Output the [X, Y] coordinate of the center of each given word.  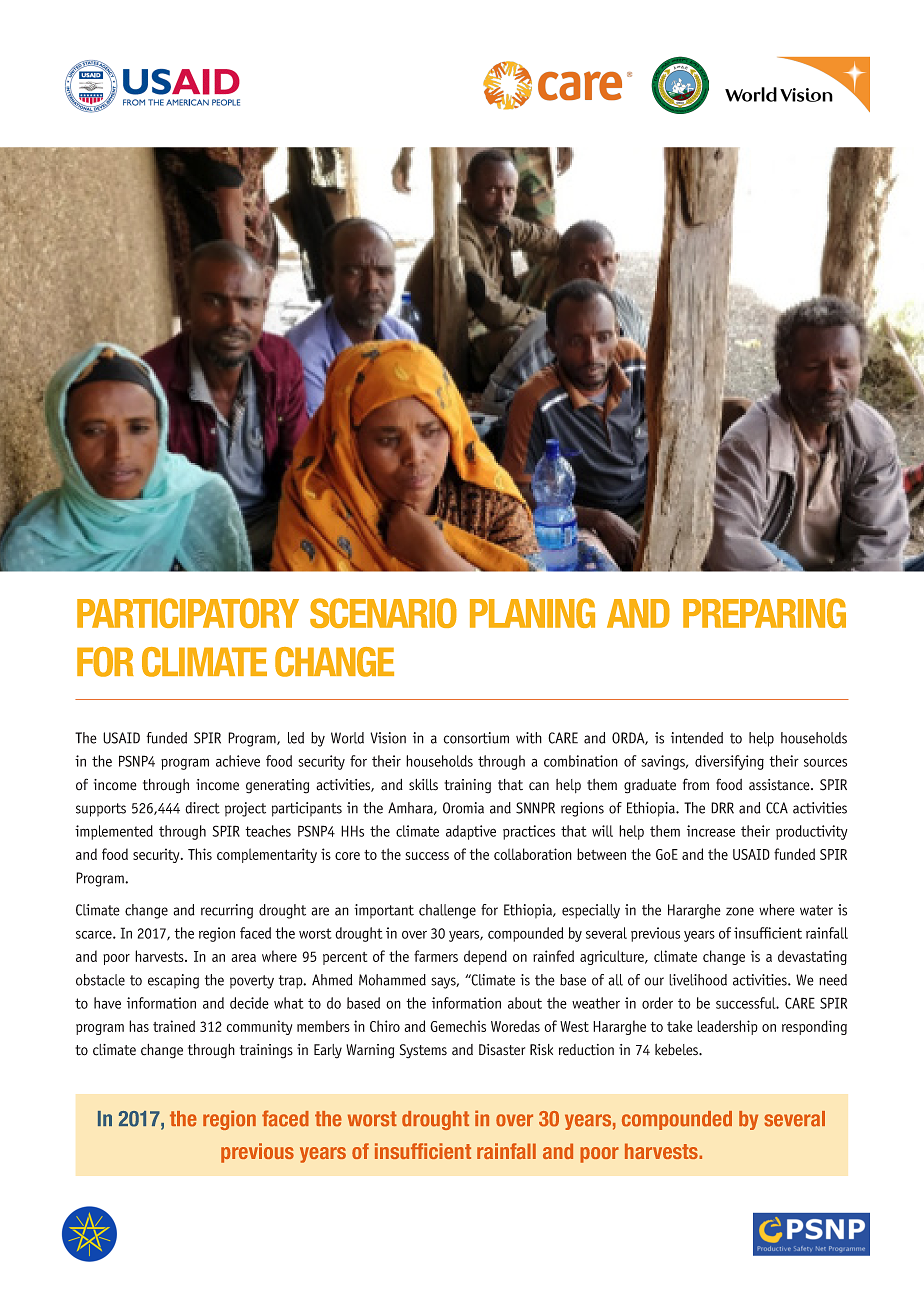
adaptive [471, 832]
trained [174, 1026]
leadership [727, 1027]
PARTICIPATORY [188, 613]
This [200, 854]
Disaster [502, 1050]
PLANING [532, 613]
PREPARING [764, 613]
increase [711, 831]
